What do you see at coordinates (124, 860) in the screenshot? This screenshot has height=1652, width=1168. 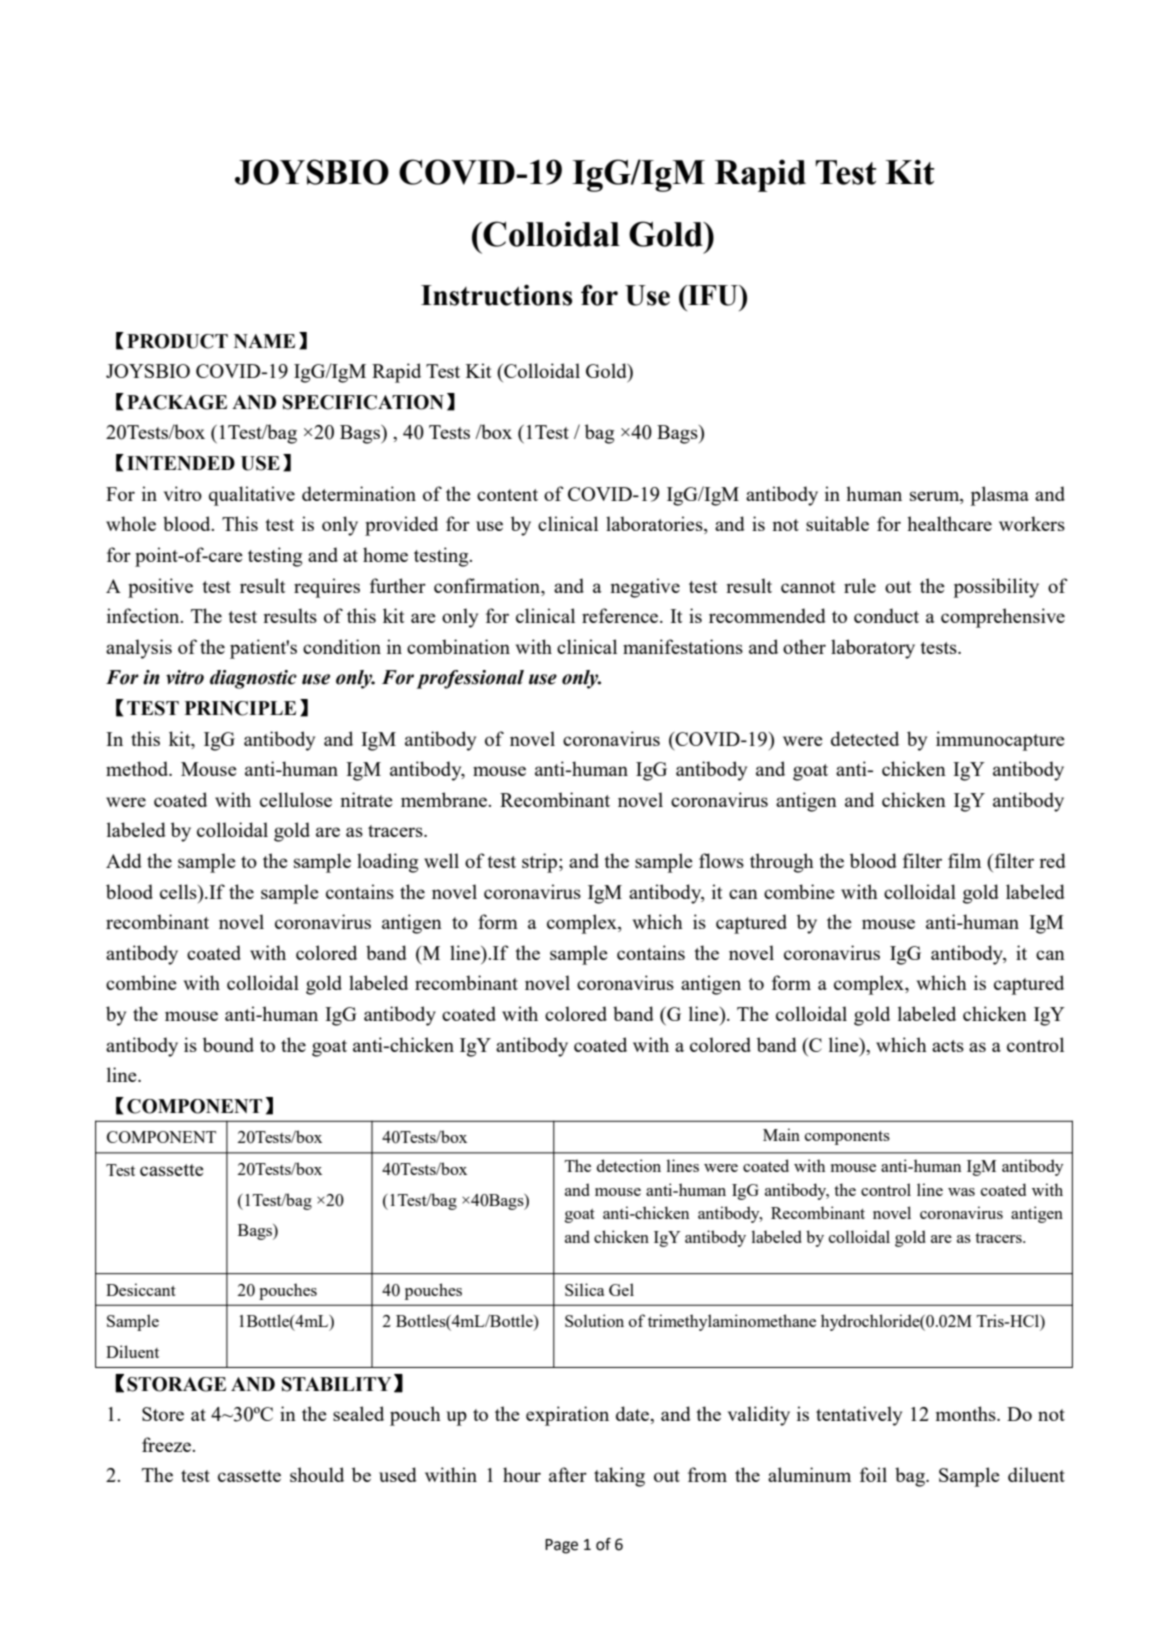 I see `Add` at bounding box center [124, 860].
